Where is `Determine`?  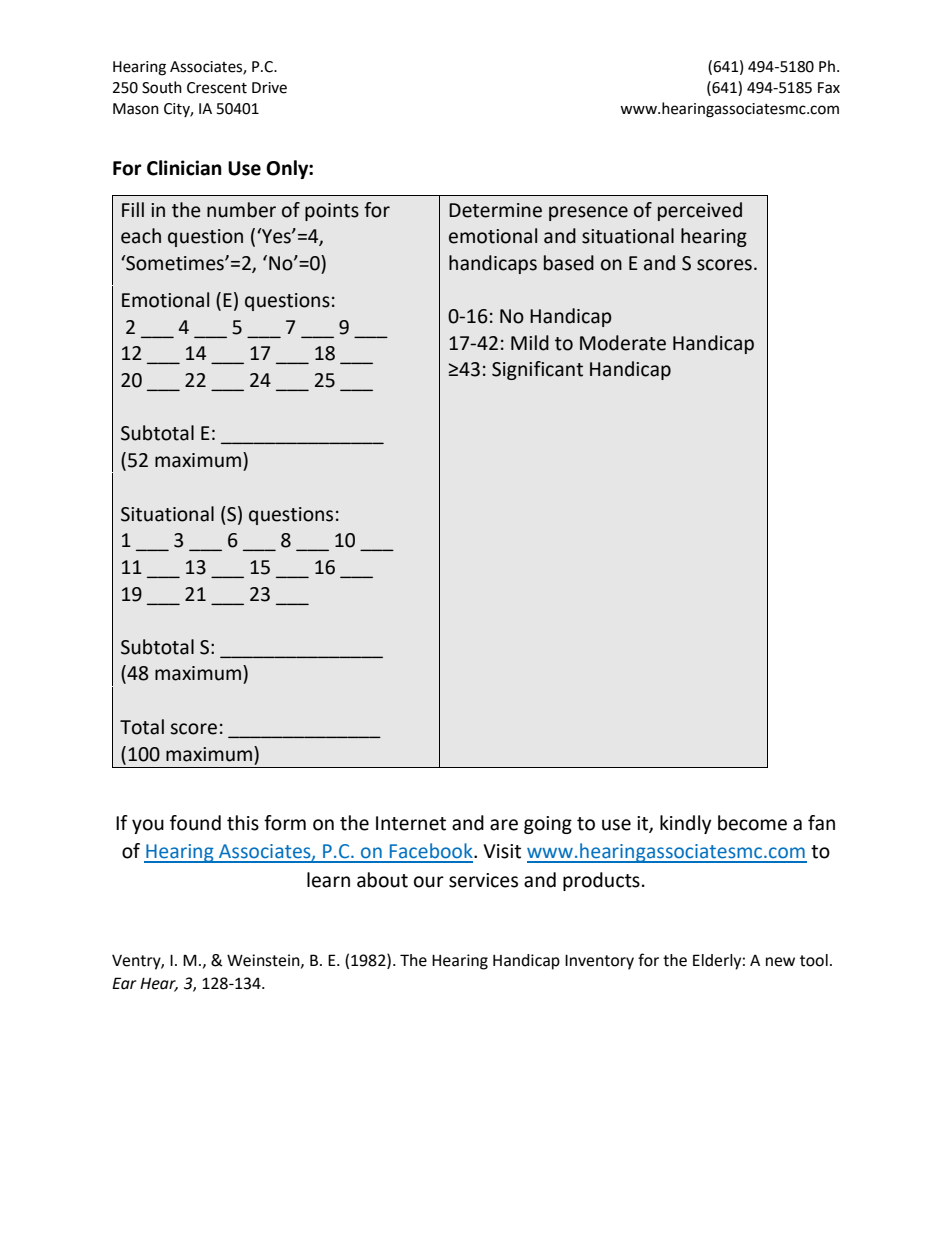 Determine is located at coordinates (495, 210).
